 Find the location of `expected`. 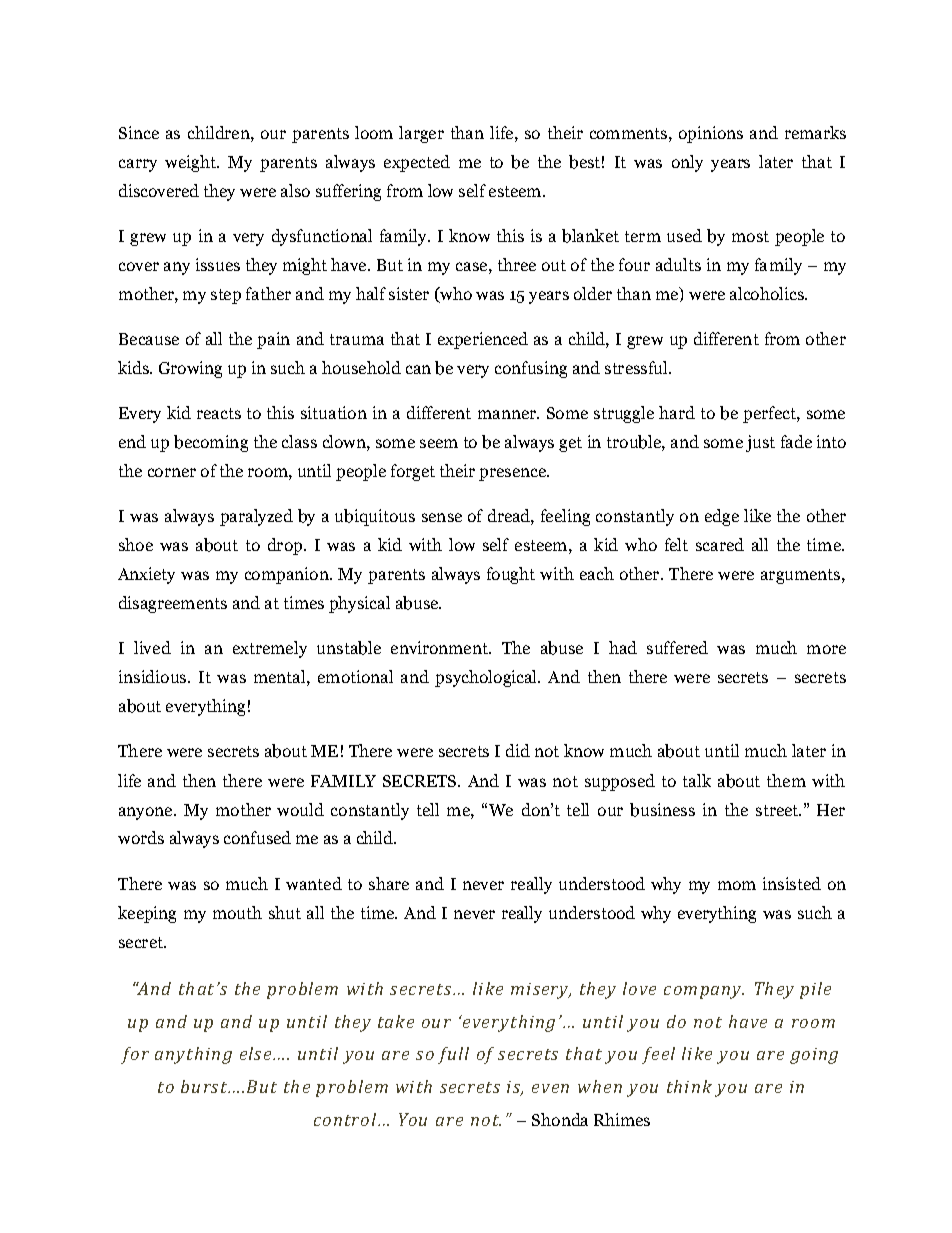

expected is located at coordinates (417, 163).
